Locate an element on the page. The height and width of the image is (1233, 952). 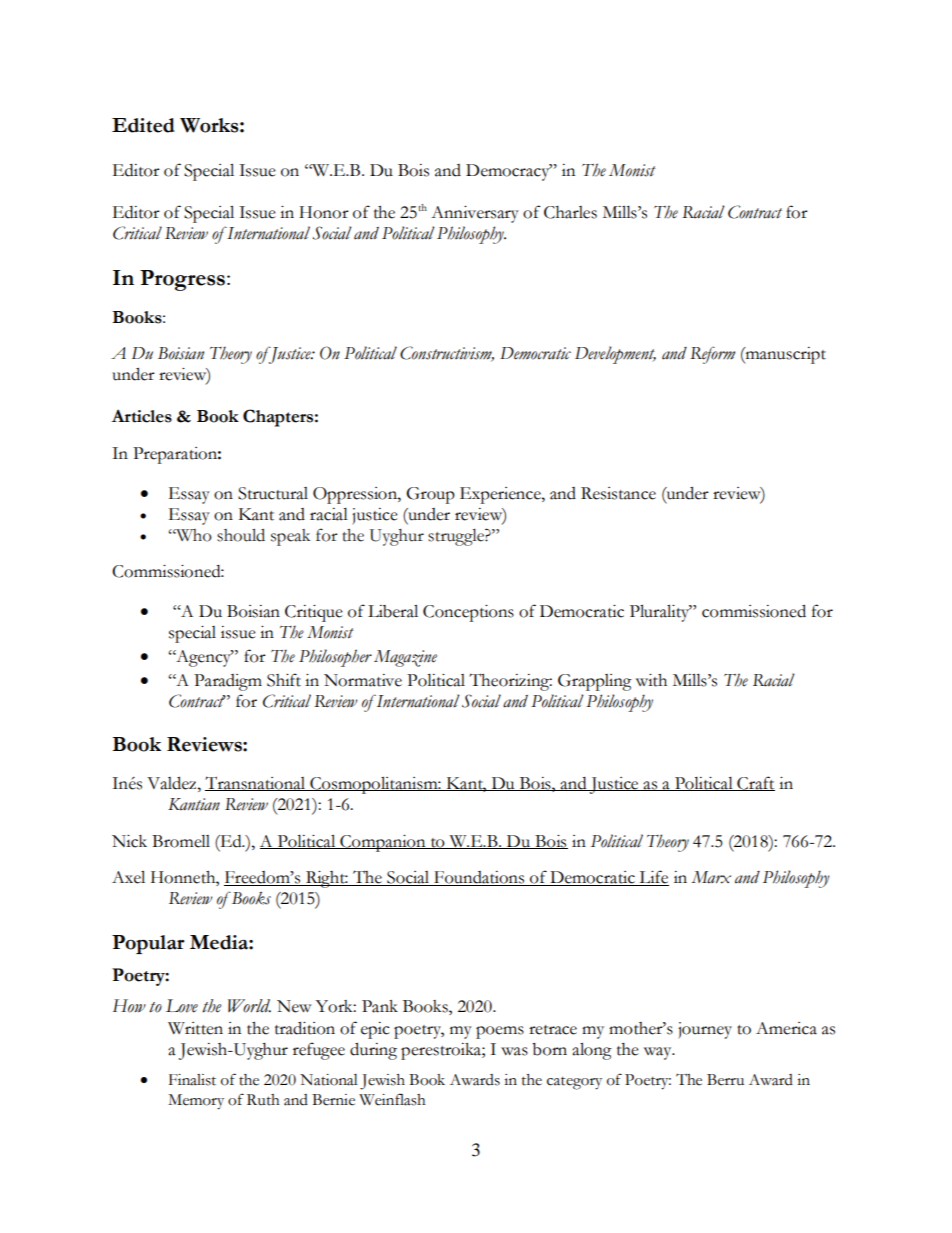
Anniversary is located at coordinates (475, 214).
